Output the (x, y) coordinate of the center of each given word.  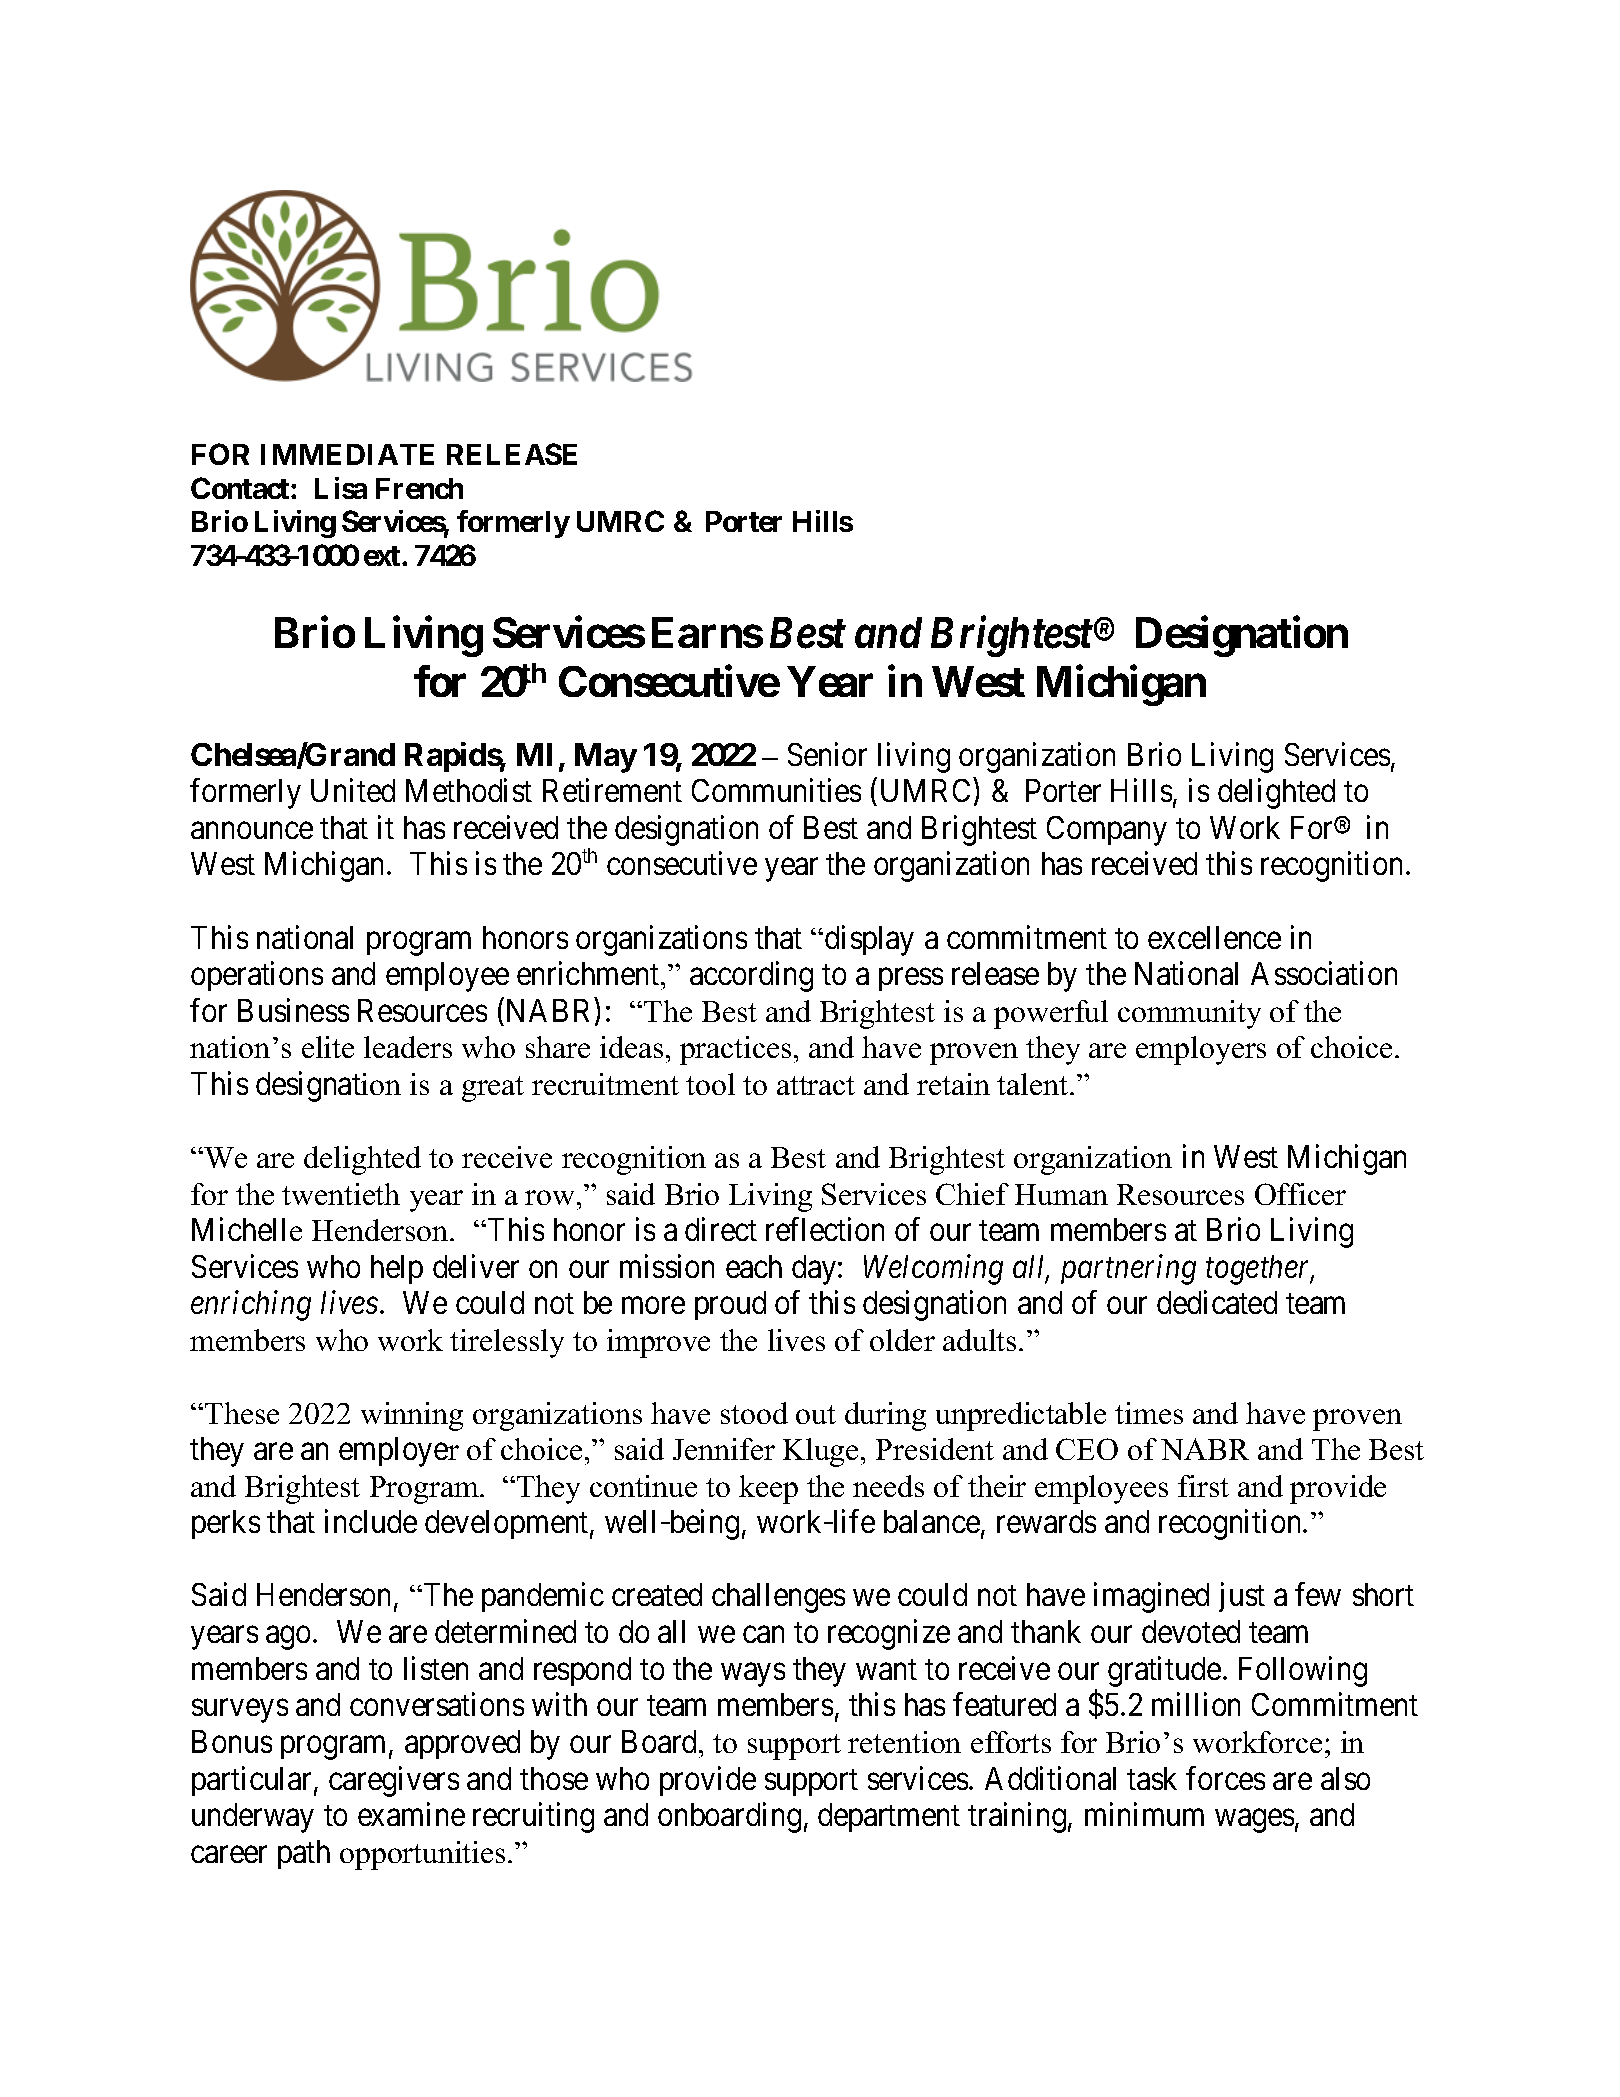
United (353, 790)
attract (816, 1085)
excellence (1214, 937)
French (419, 488)
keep (768, 1489)
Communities (776, 790)
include (371, 1521)
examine (411, 1814)
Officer (1300, 1194)
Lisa (341, 488)
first (1203, 1486)
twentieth (341, 1194)
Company (1107, 831)
